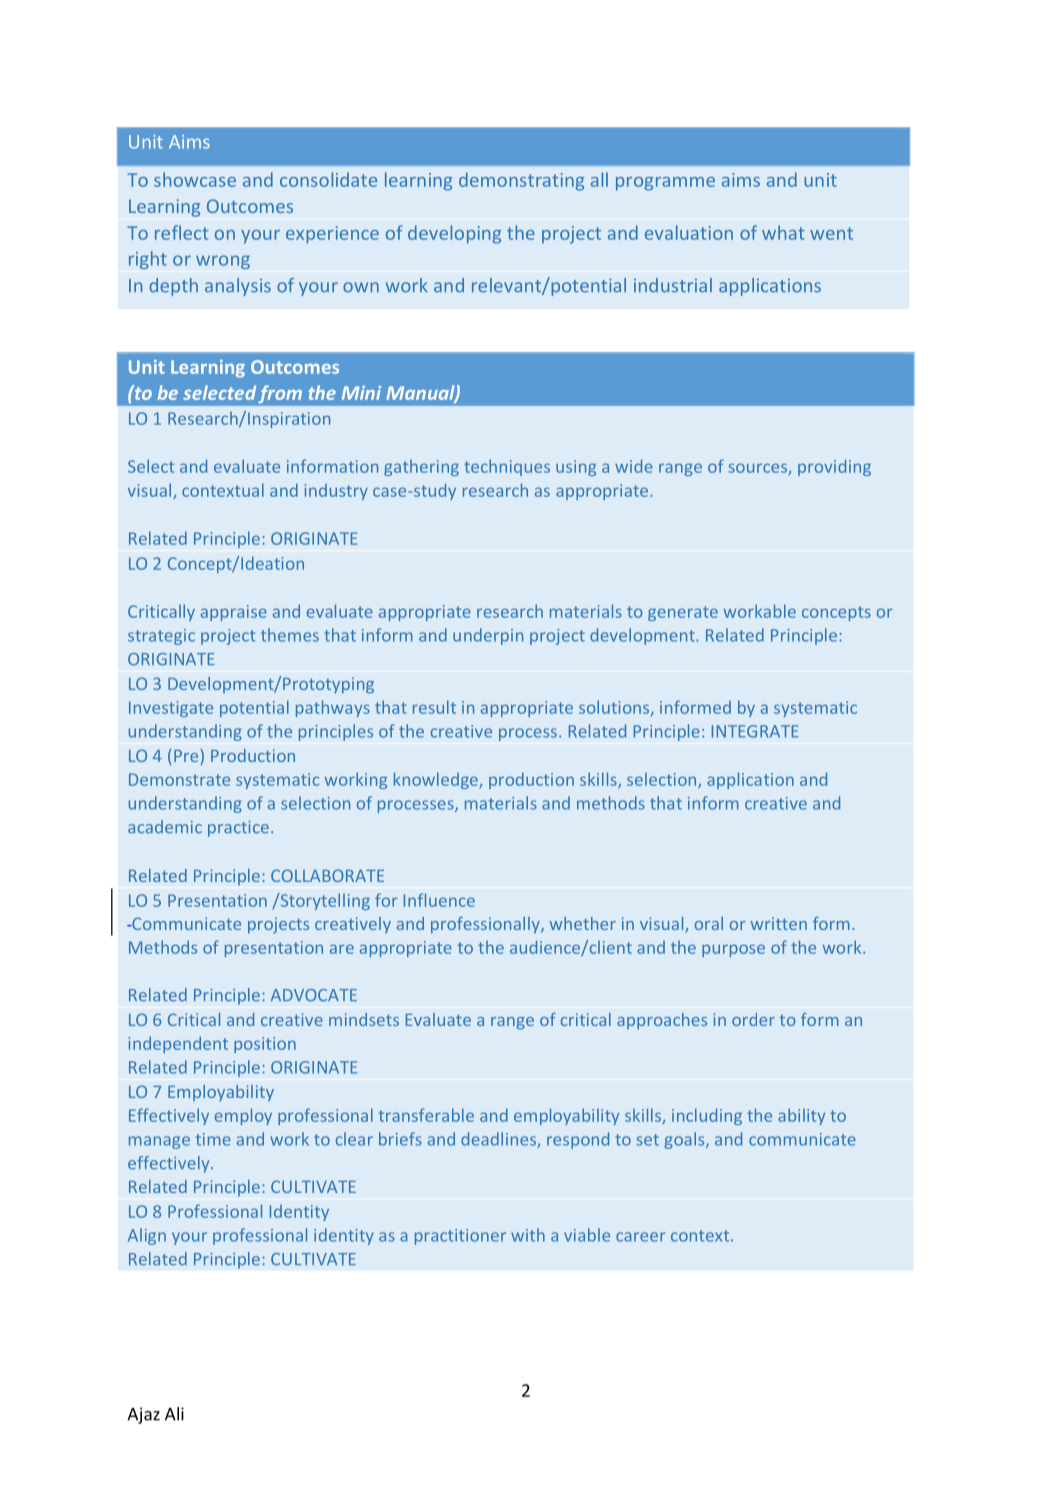 Image resolution: width=1052 pixels, height=1488 pixels. I want to click on practice, so click(238, 829).
